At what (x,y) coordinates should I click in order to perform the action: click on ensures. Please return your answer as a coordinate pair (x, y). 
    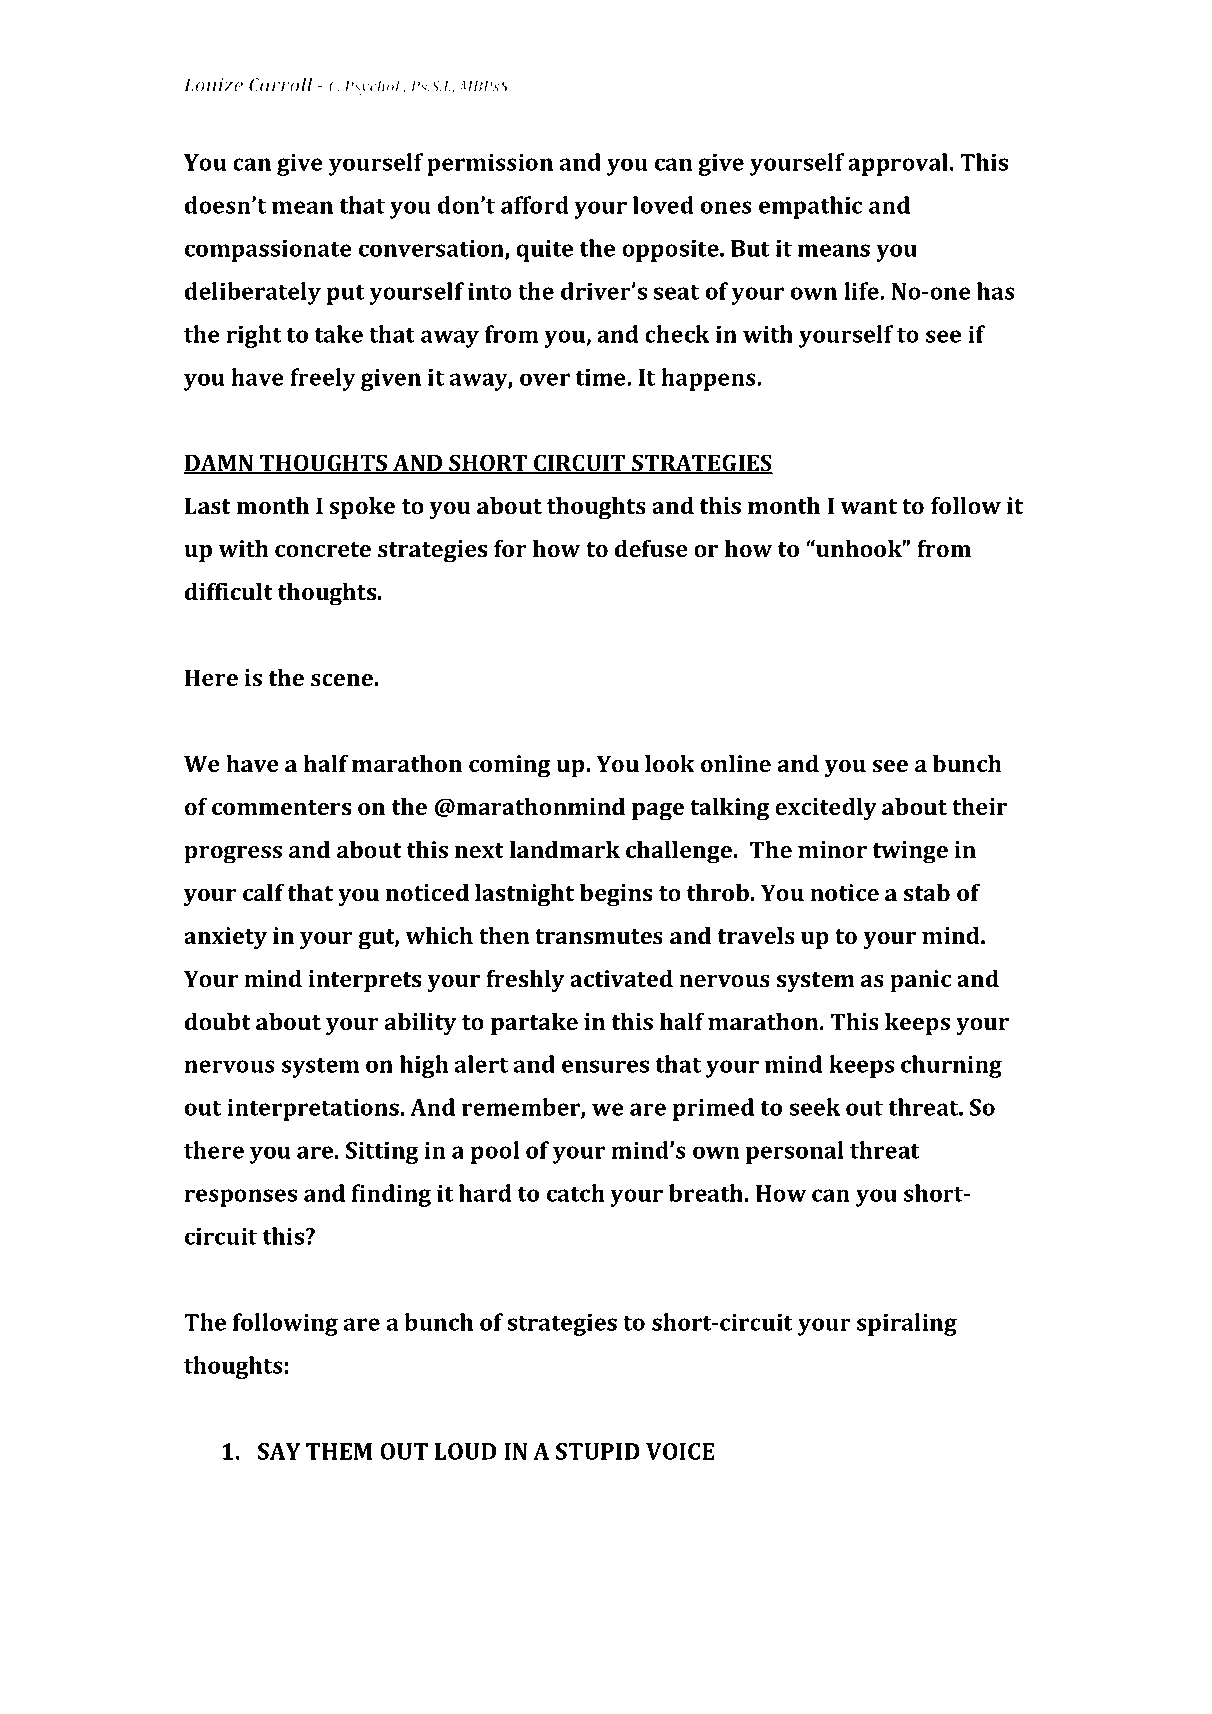
    Looking at the image, I should click on (605, 1066).
